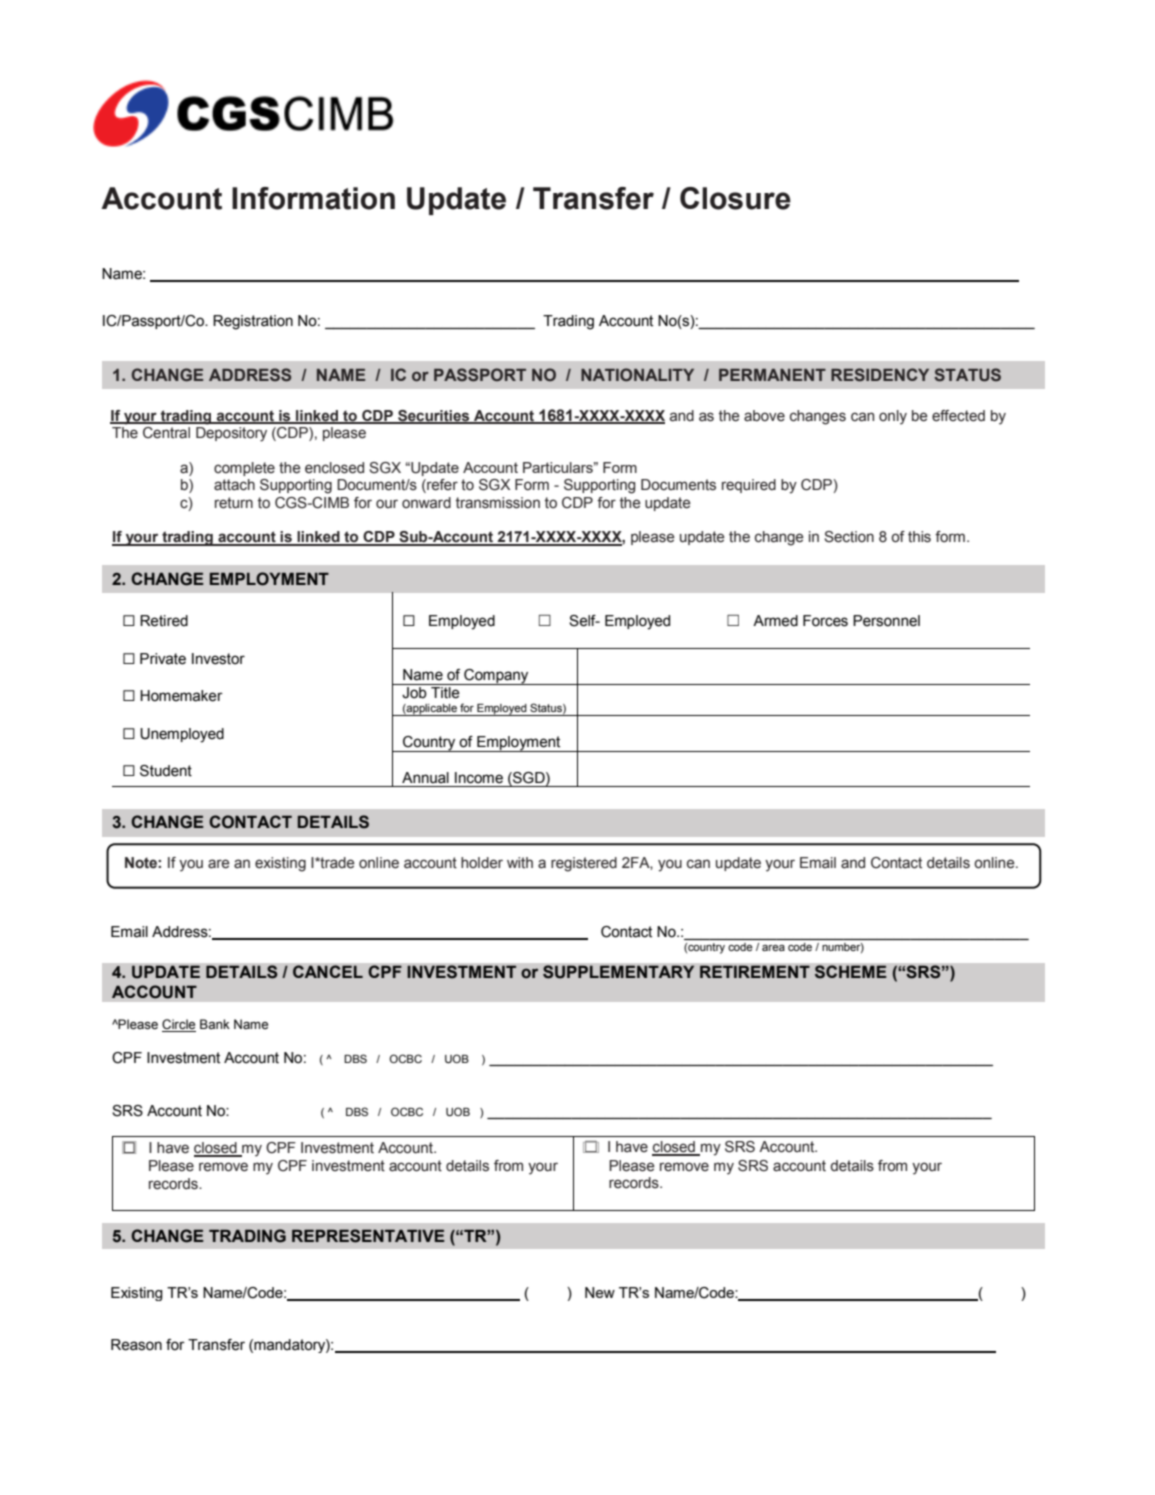  Describe the element at coordinates (849, 537) in the image. I see `Section` at that location.
